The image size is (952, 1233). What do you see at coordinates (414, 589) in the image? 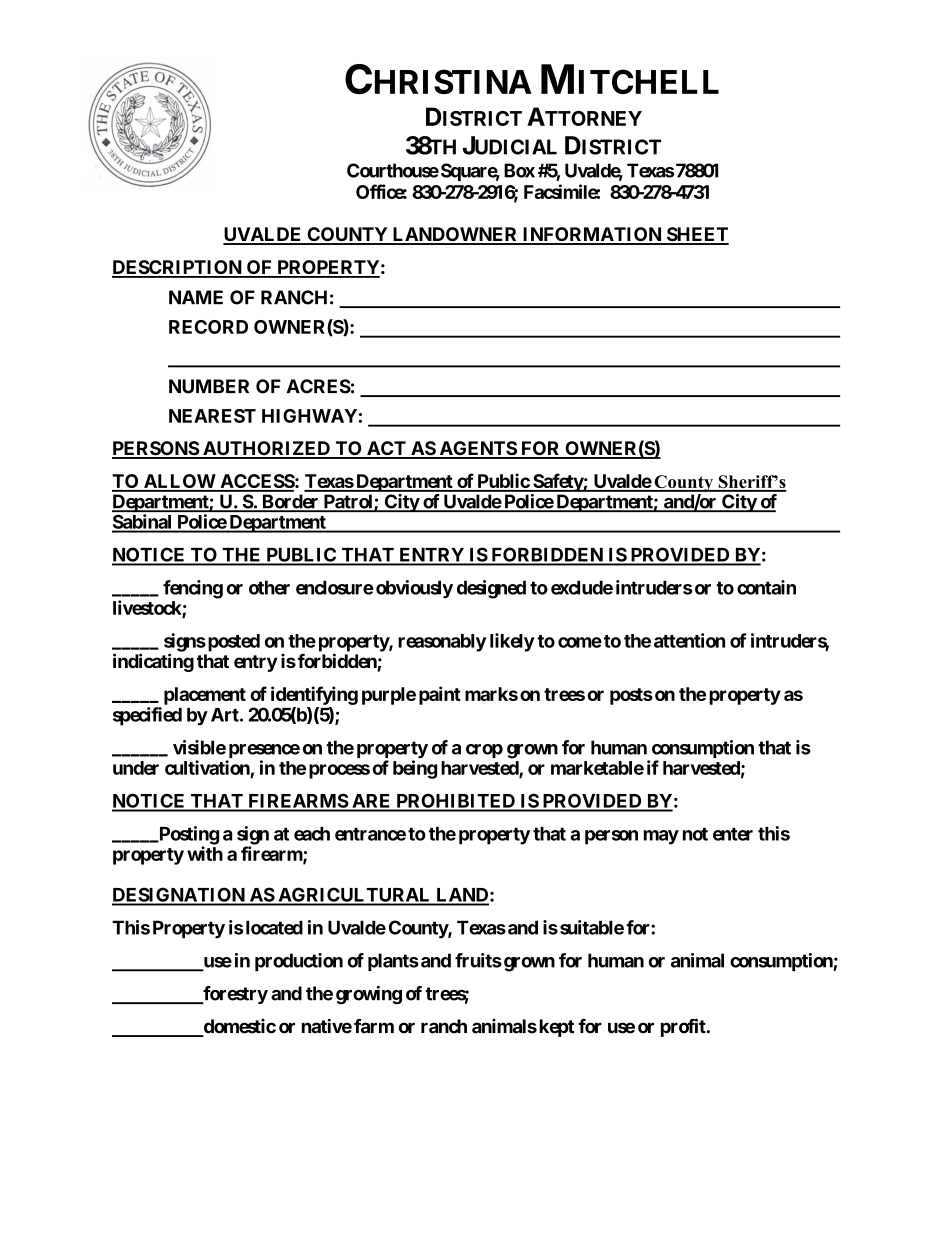
I see `obviously` at bounding box center [414, 589].
